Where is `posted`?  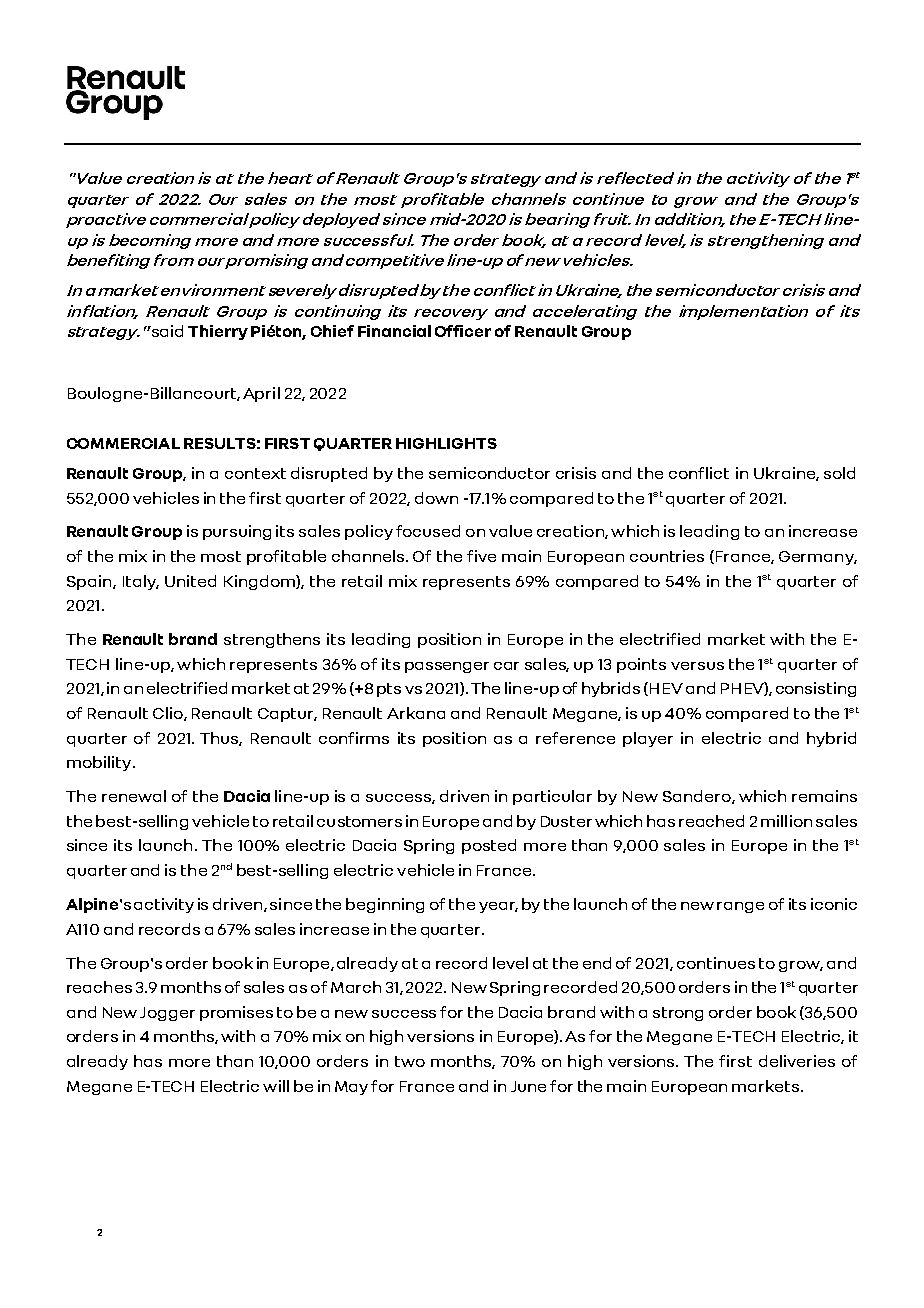
posted is located at coordinates (489, 846).
